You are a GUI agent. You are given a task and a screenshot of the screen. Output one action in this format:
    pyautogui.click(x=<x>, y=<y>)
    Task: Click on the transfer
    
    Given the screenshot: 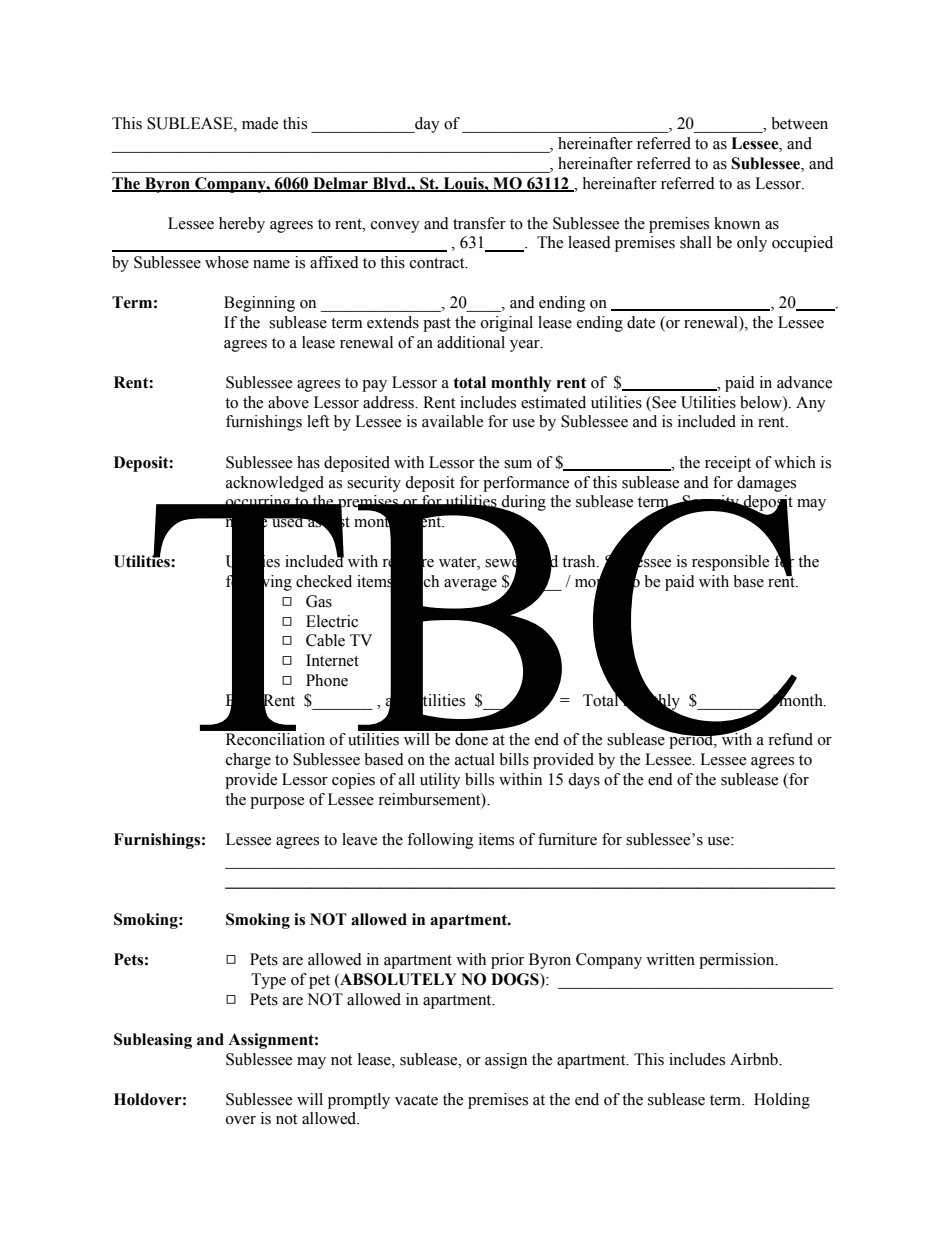 What is the action you would take?
    pyautogui.click(x=479, y=223)
